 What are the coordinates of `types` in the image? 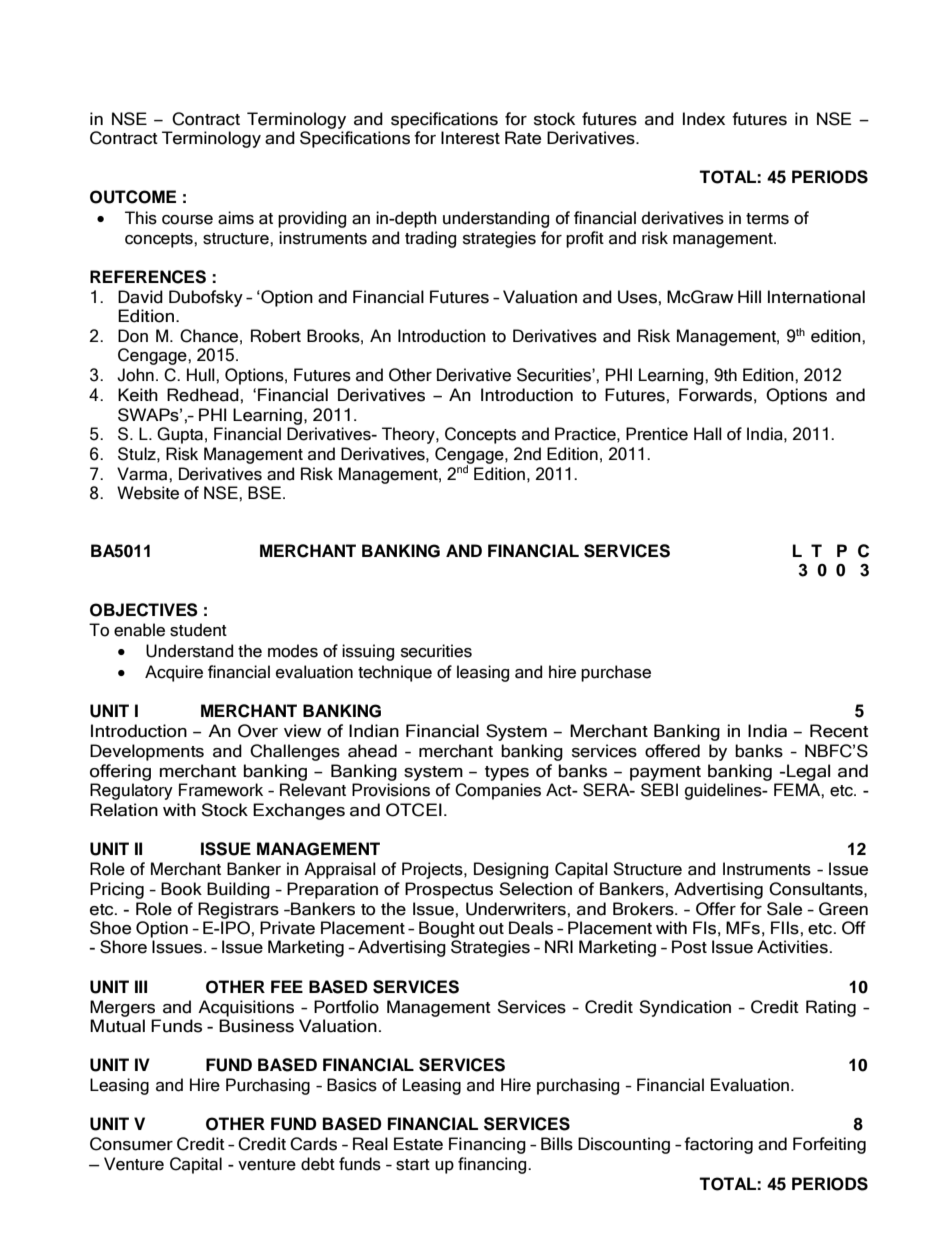 It's located at (507, 773).
